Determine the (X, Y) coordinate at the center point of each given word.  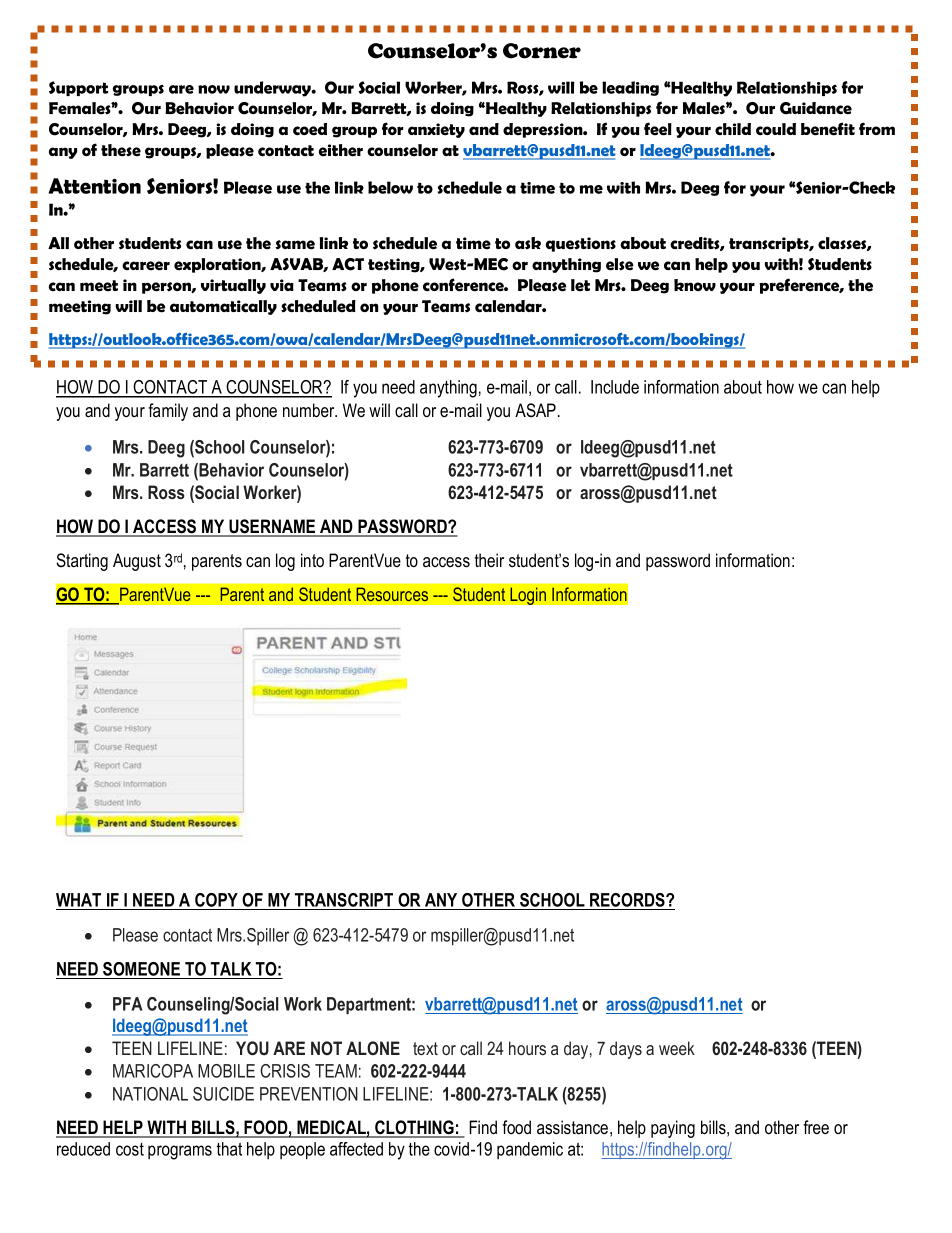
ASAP (535, 410)
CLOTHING (414, 1128)
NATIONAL (150, 1094)
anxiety (436, 130)
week (677, 1048)
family (168, 412)
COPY (216, 900)
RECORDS (628, 900)
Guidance (816, 108)
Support (78, 88)
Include (615, 387)
